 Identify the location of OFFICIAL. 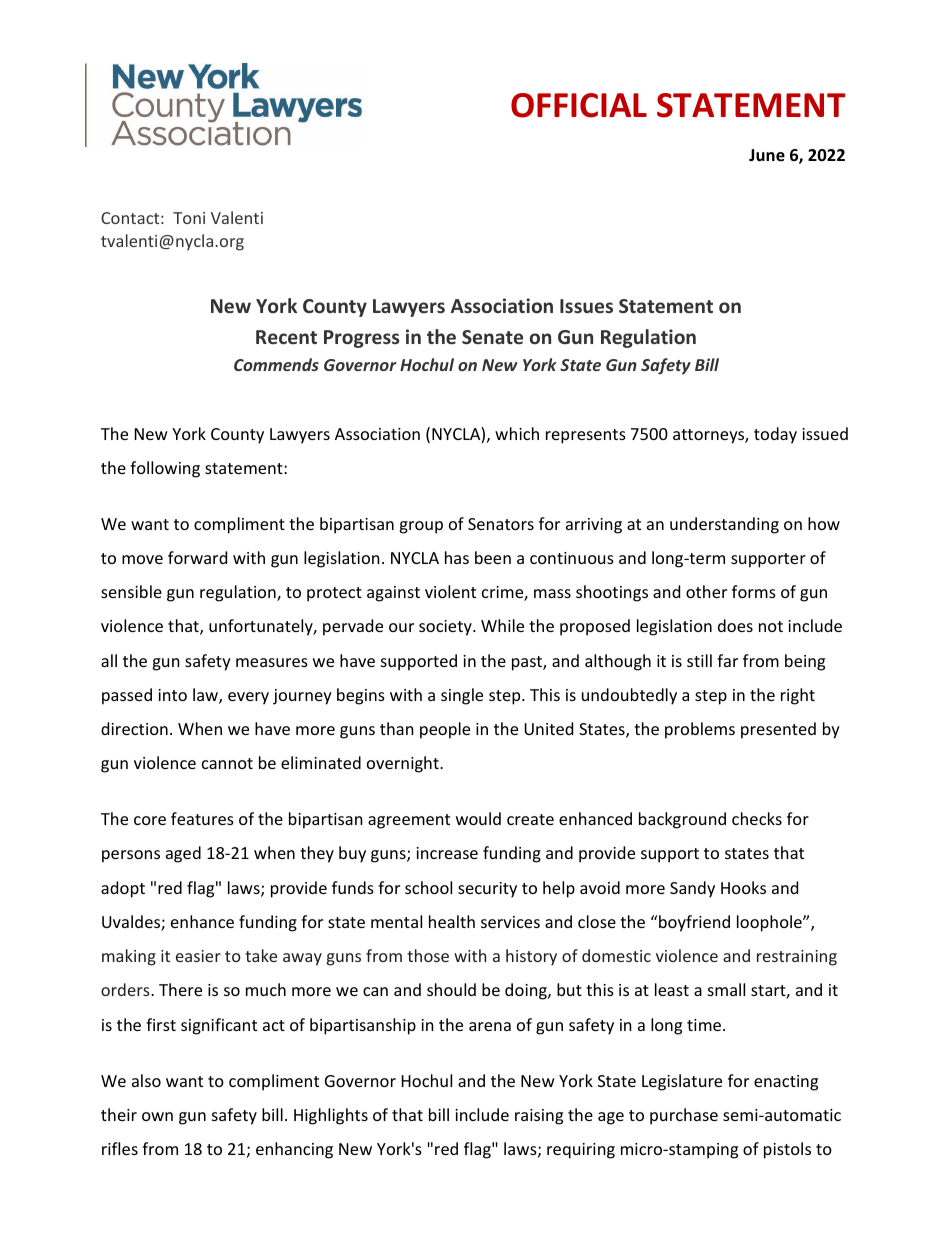
(579, 105).
